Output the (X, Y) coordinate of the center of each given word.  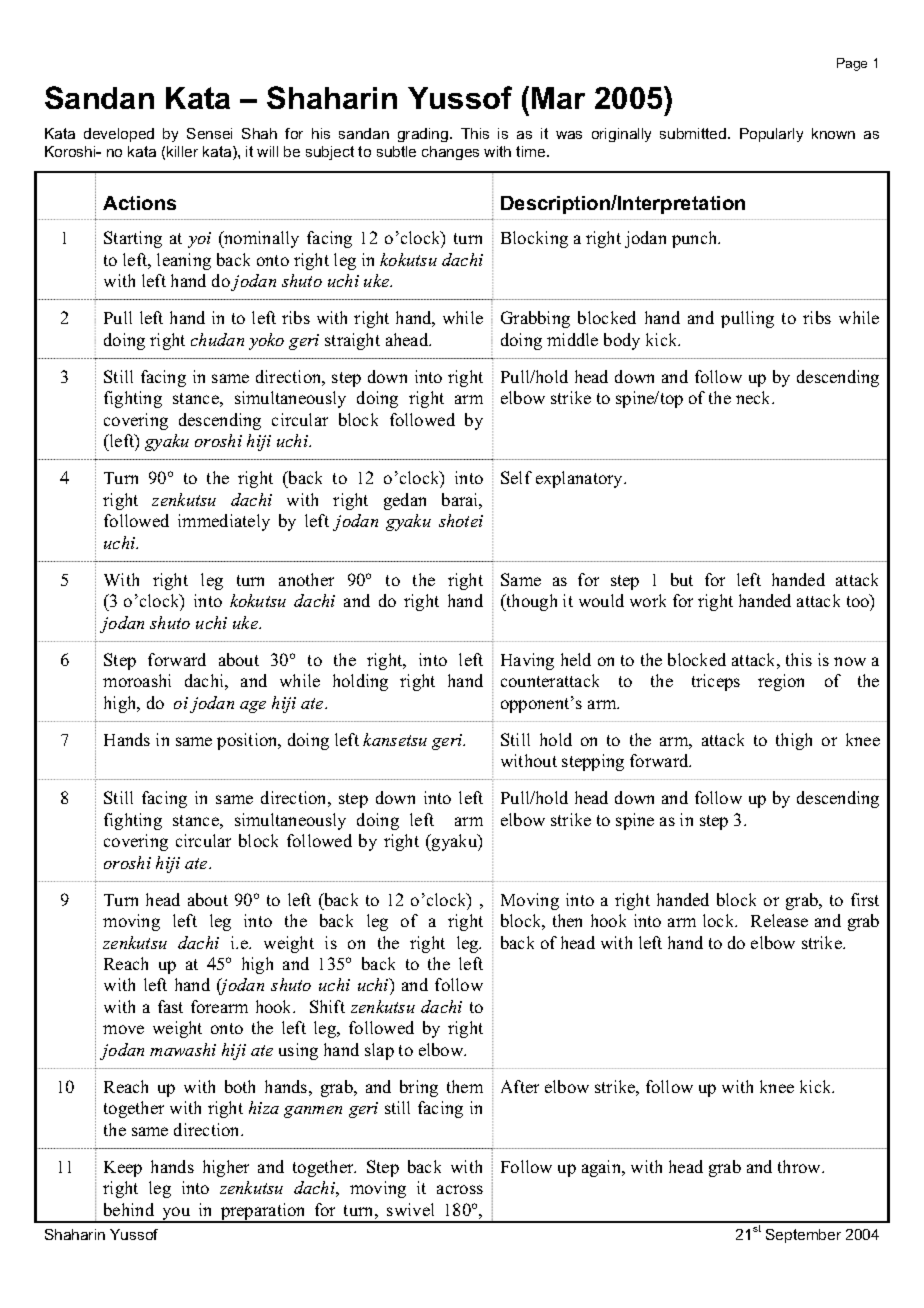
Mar (558, 98)
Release (779, 920)
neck (755, 397)
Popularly (771, 135)
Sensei (209, 133)
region (781, 682)
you (176, 1215)
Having (527, 661)
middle (572, 339)
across (460, 1189)
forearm (219, 1006)
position (248, 741)
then (567, 920)
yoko (266, 341)
